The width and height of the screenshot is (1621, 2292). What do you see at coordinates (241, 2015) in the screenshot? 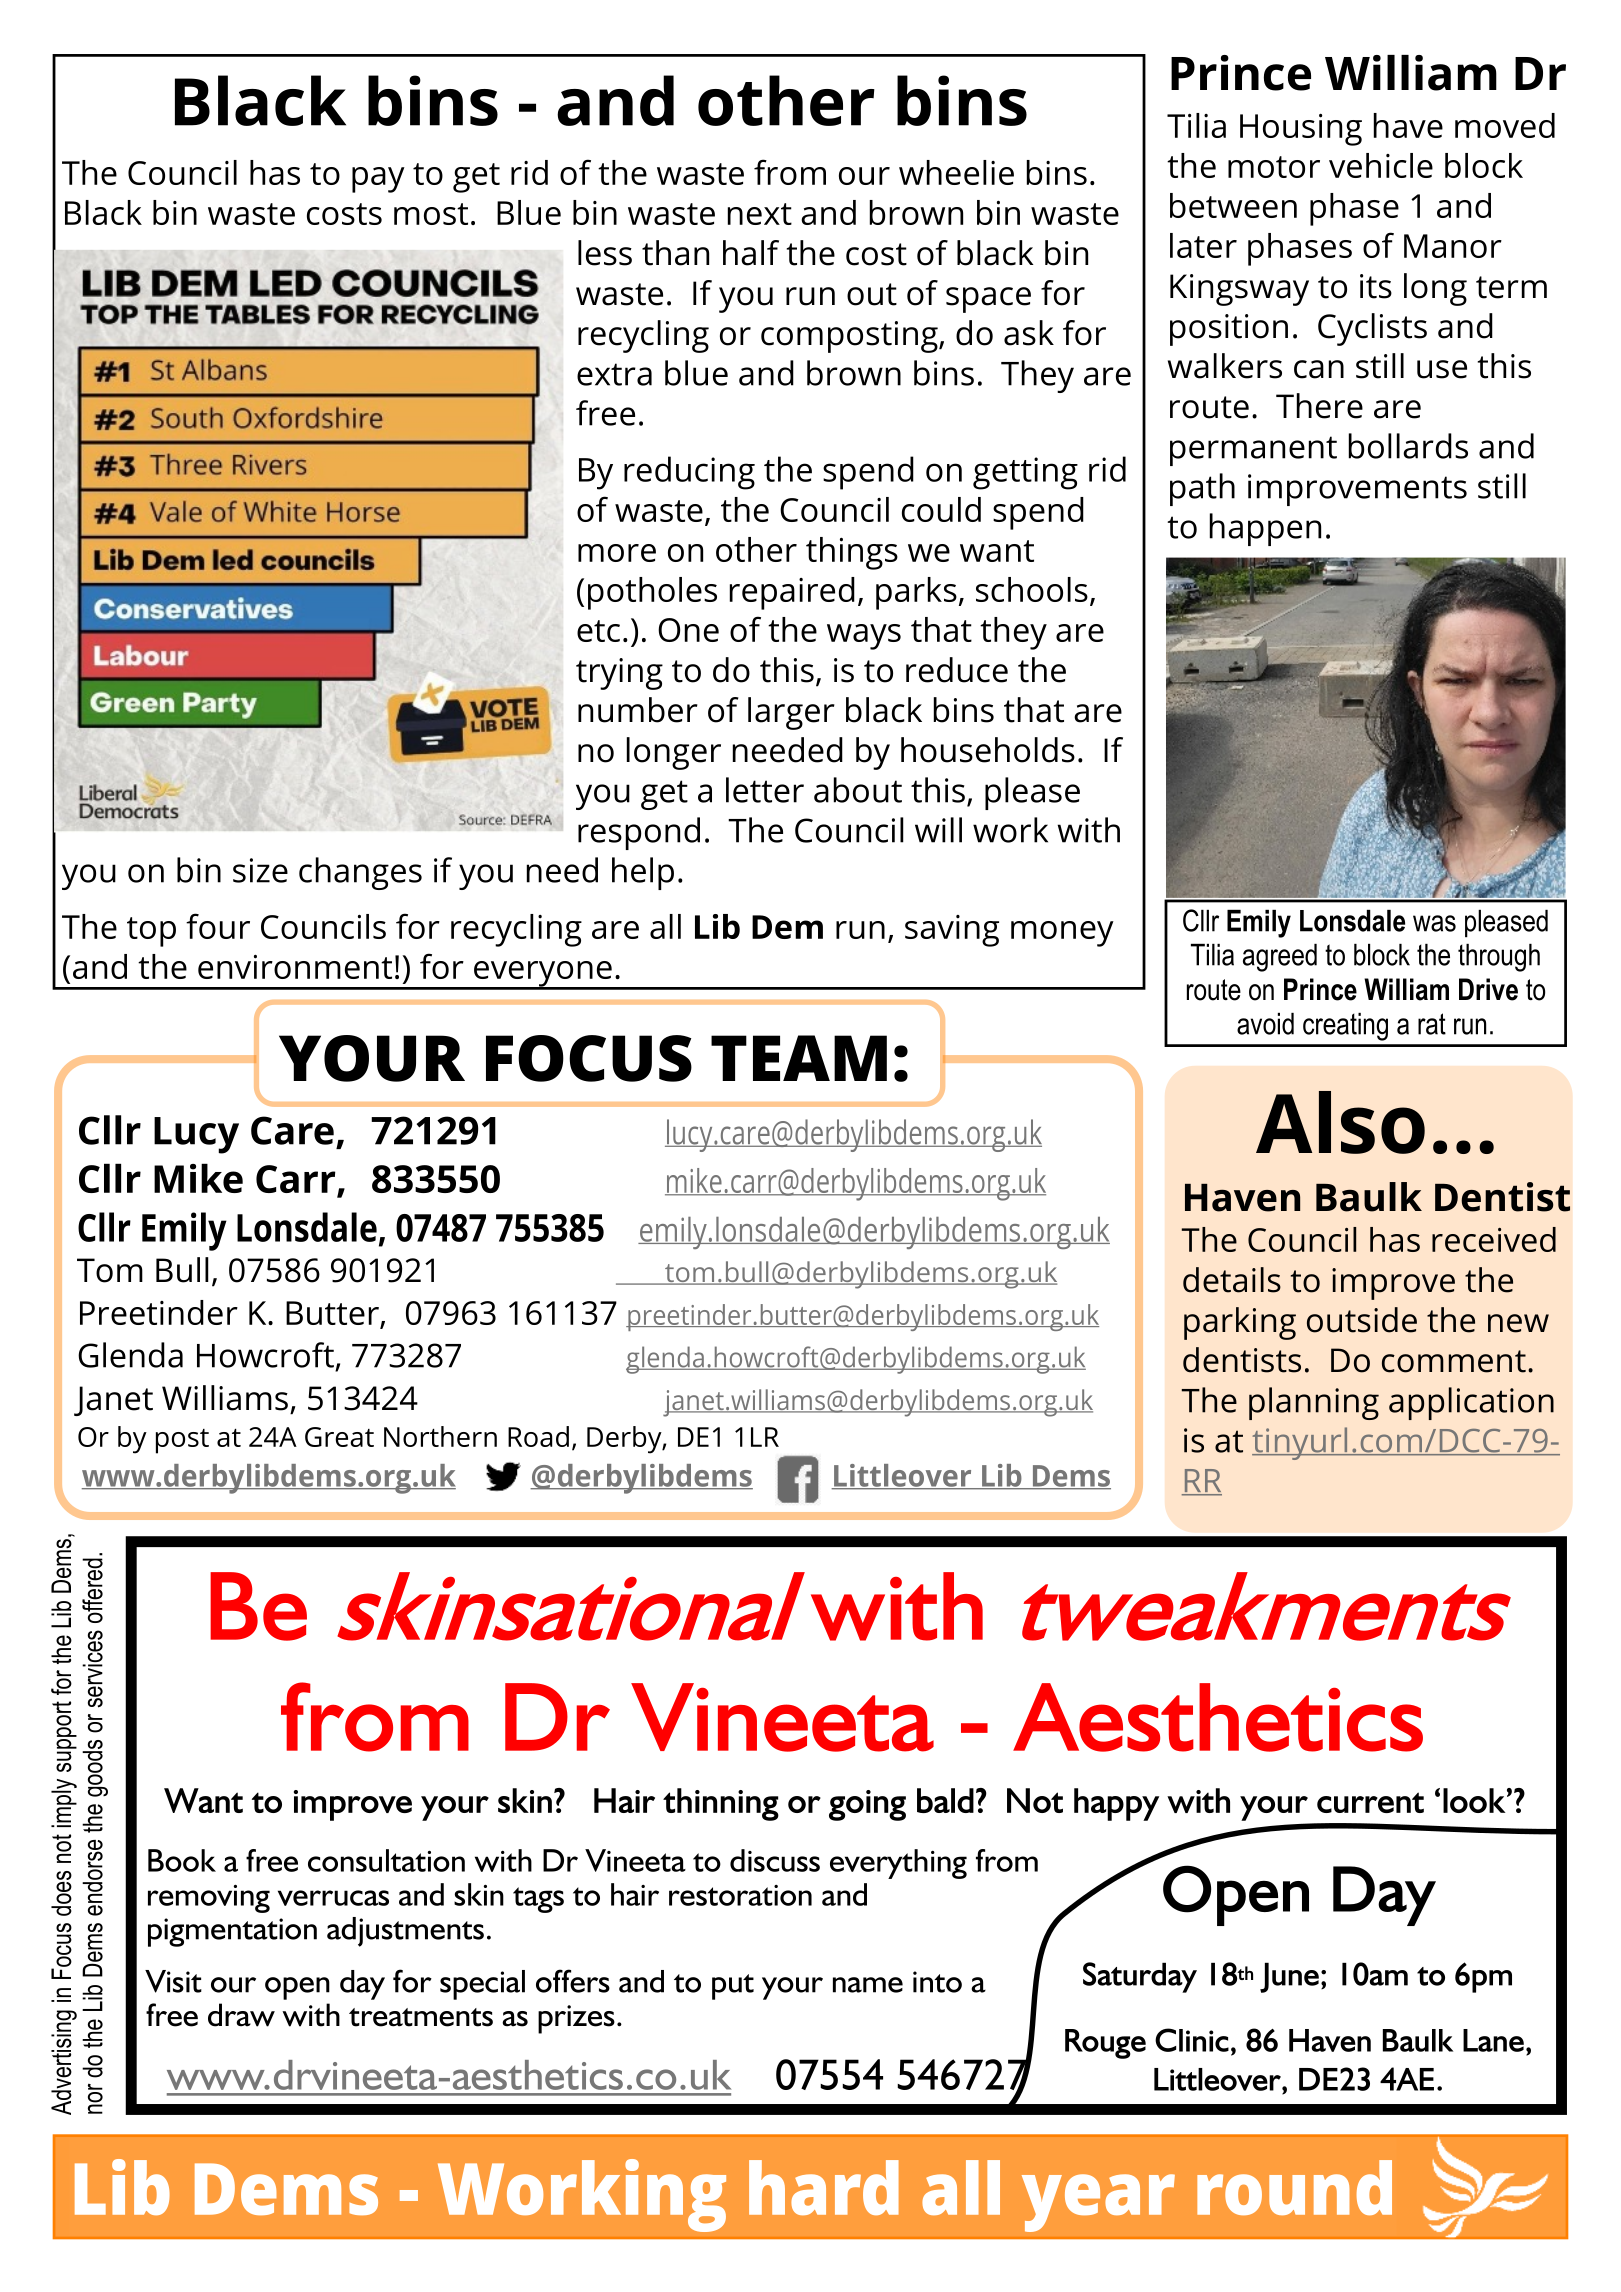
I see `draw` at bounding box center [241, 2015].
